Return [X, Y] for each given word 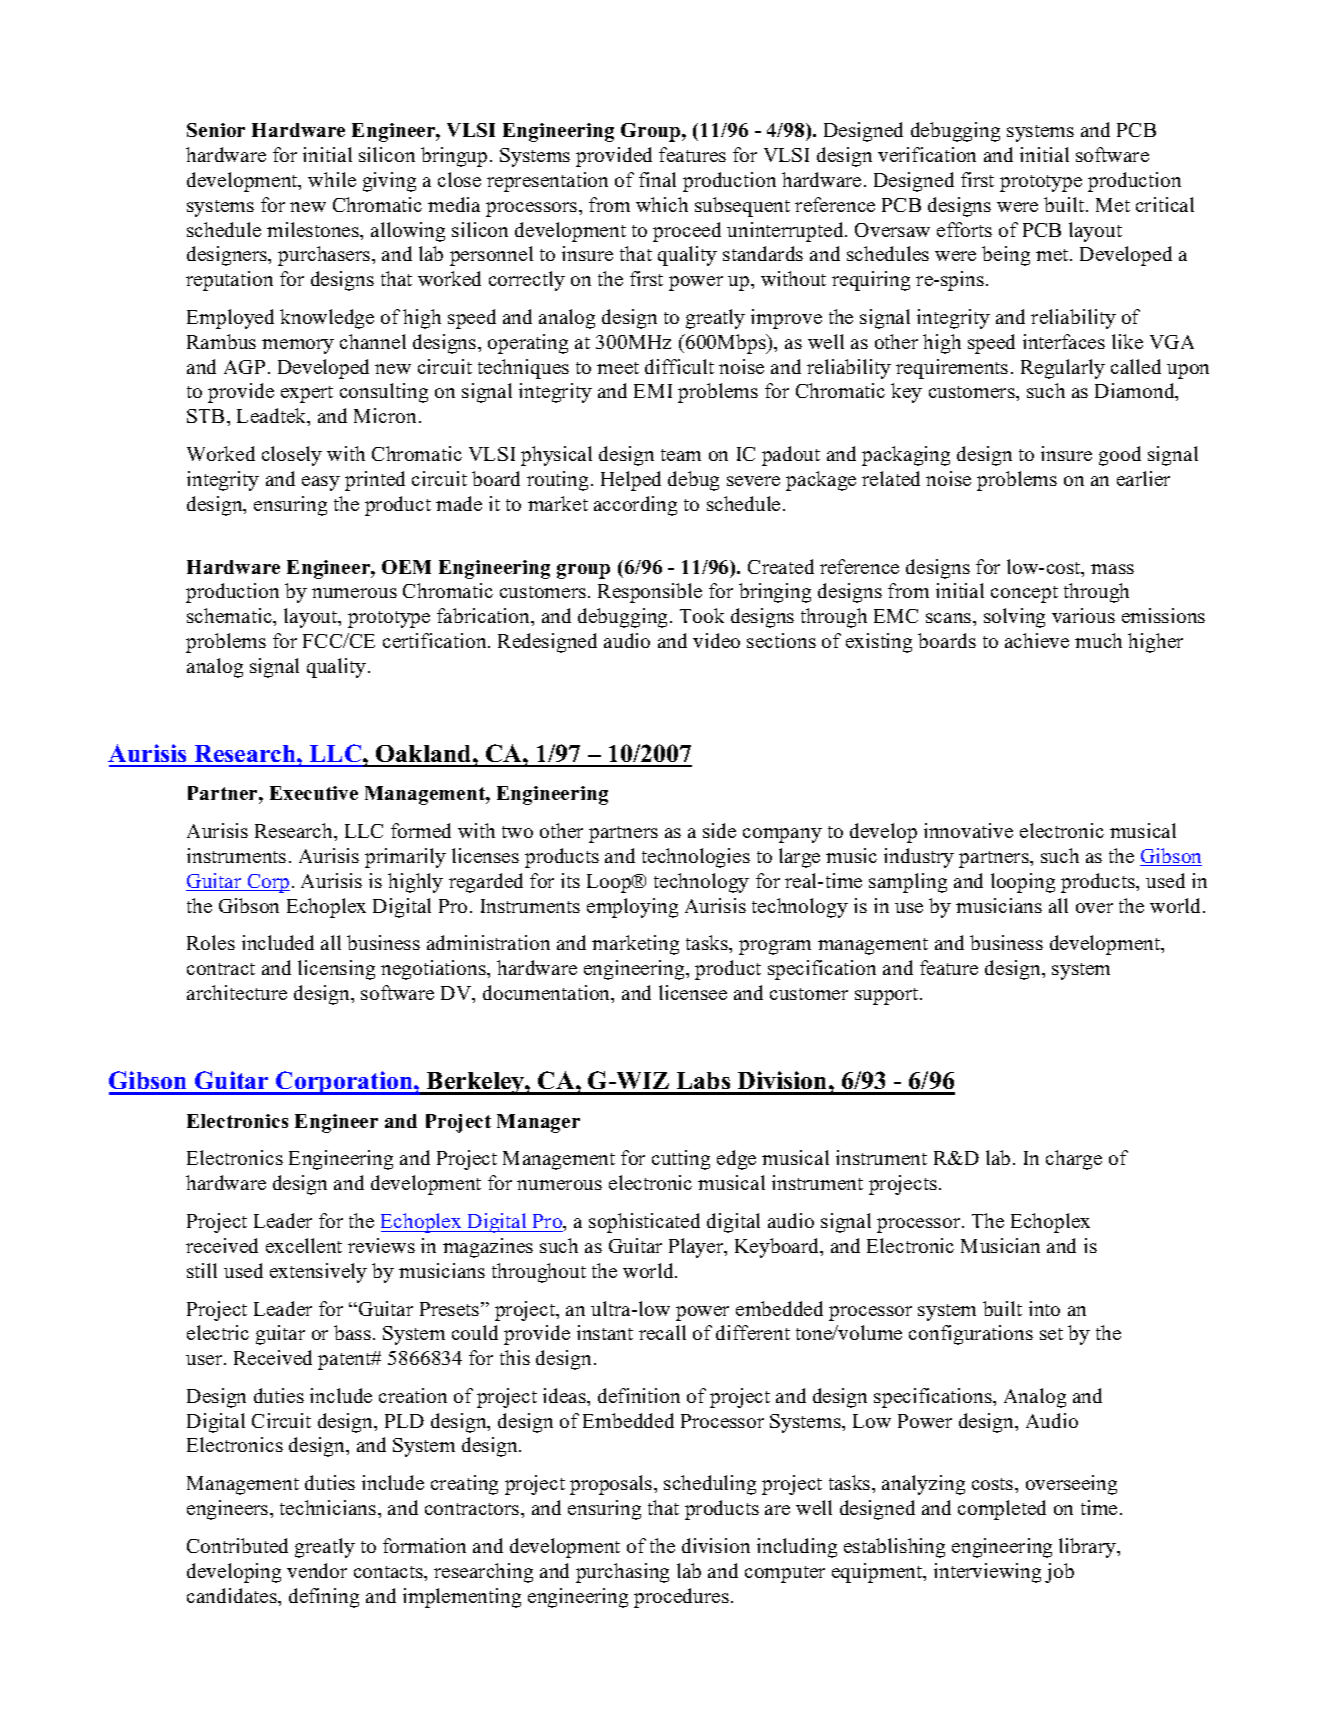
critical [1165, 204]
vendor [317, 1570]
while [332, 179]
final [657, 179]
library [1089, 1548]
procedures [681, 1598]
